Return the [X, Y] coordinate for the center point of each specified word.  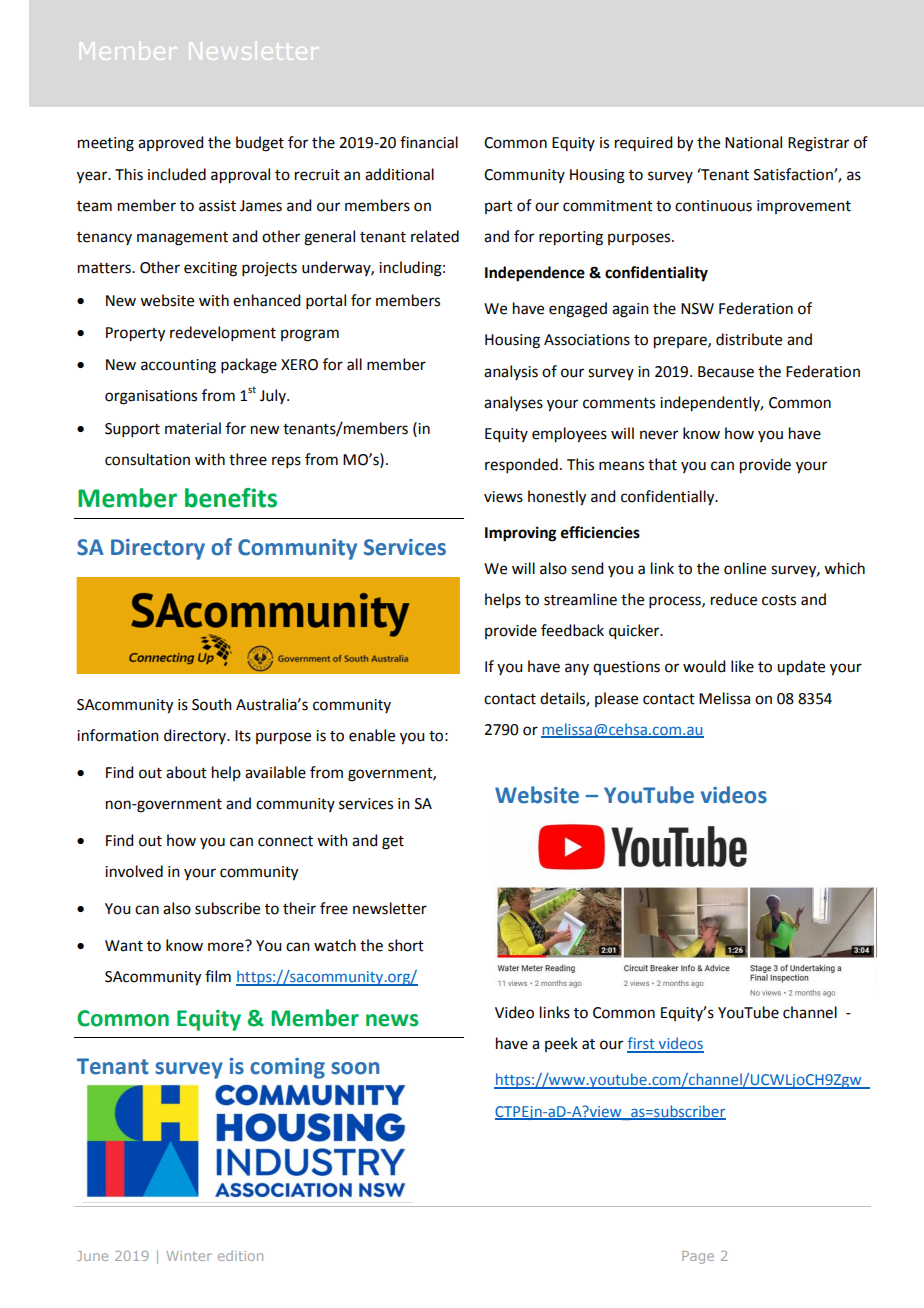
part [499, 207]
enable [372, 735]
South [212, 704]
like [742, 666]
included [177, 174]
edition [240, 1255]
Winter [189, 1256]
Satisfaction [794, 174]
